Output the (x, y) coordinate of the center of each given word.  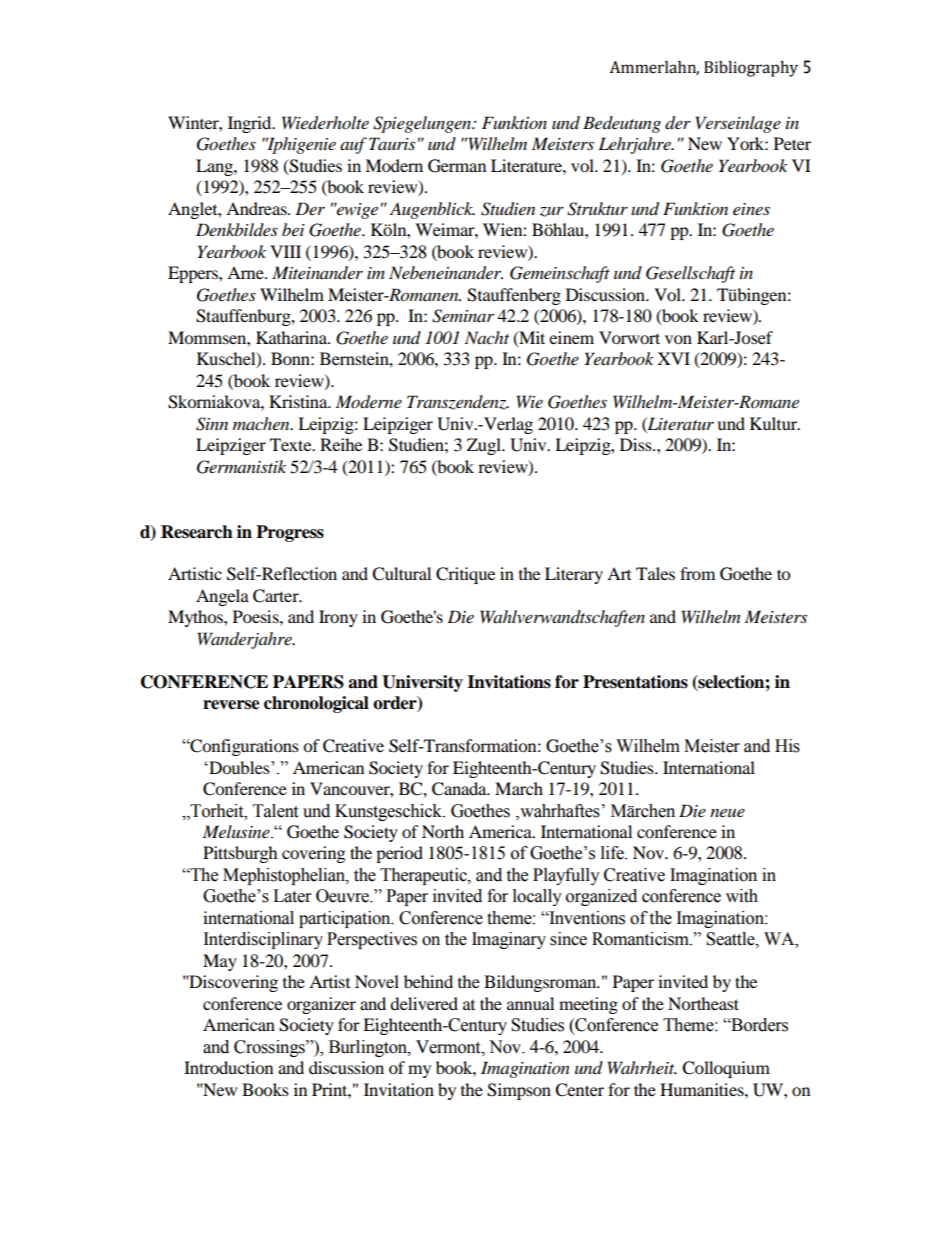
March (519, 788)
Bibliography (751, 69)
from (697, 573)
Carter (277, 596)
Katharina (292, 337)
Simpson (519, 1091)
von (678, 339)
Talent (275, 811)
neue (727, 812)
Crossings (270, 1048)
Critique (465, 575)
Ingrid (251, 124)
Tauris (392, 143)
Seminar (463, 316)
